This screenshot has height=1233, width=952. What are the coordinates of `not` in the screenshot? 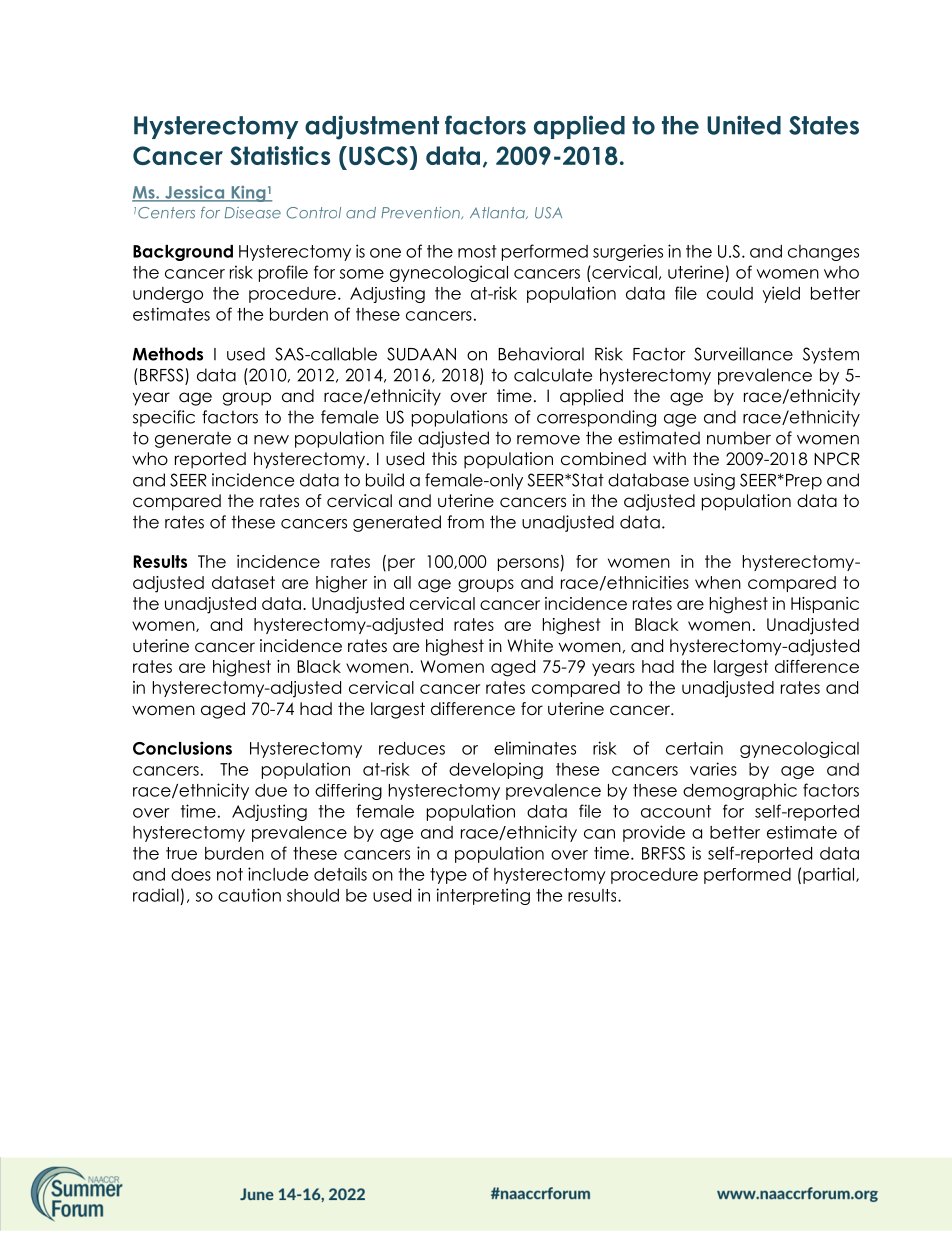 It's located at (230, 874).
